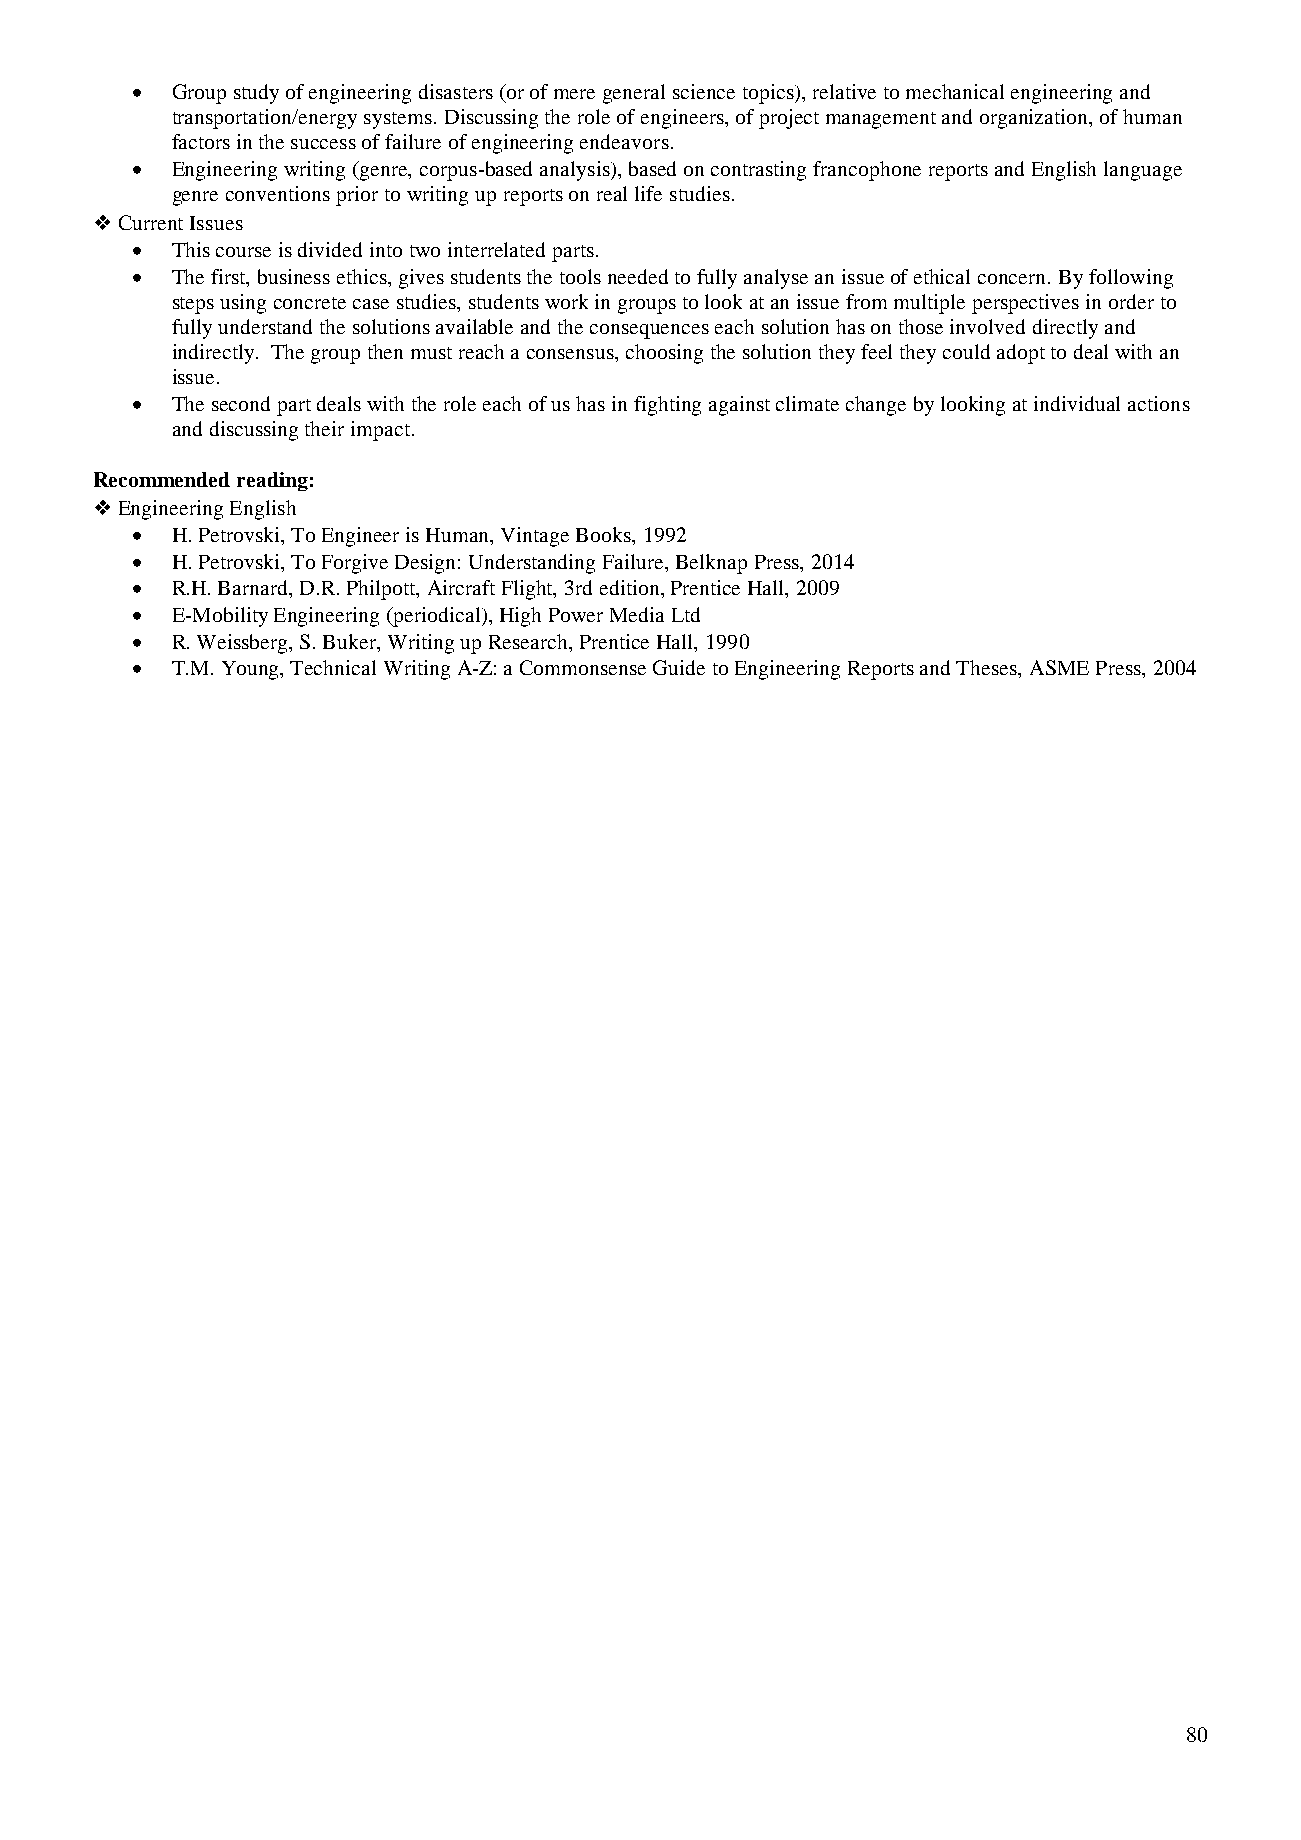 The image size is (1301, 1840). What do you see at coordinates (252, 670) in the screenshot?
I see `Young` at bounding box center [252, 670].
